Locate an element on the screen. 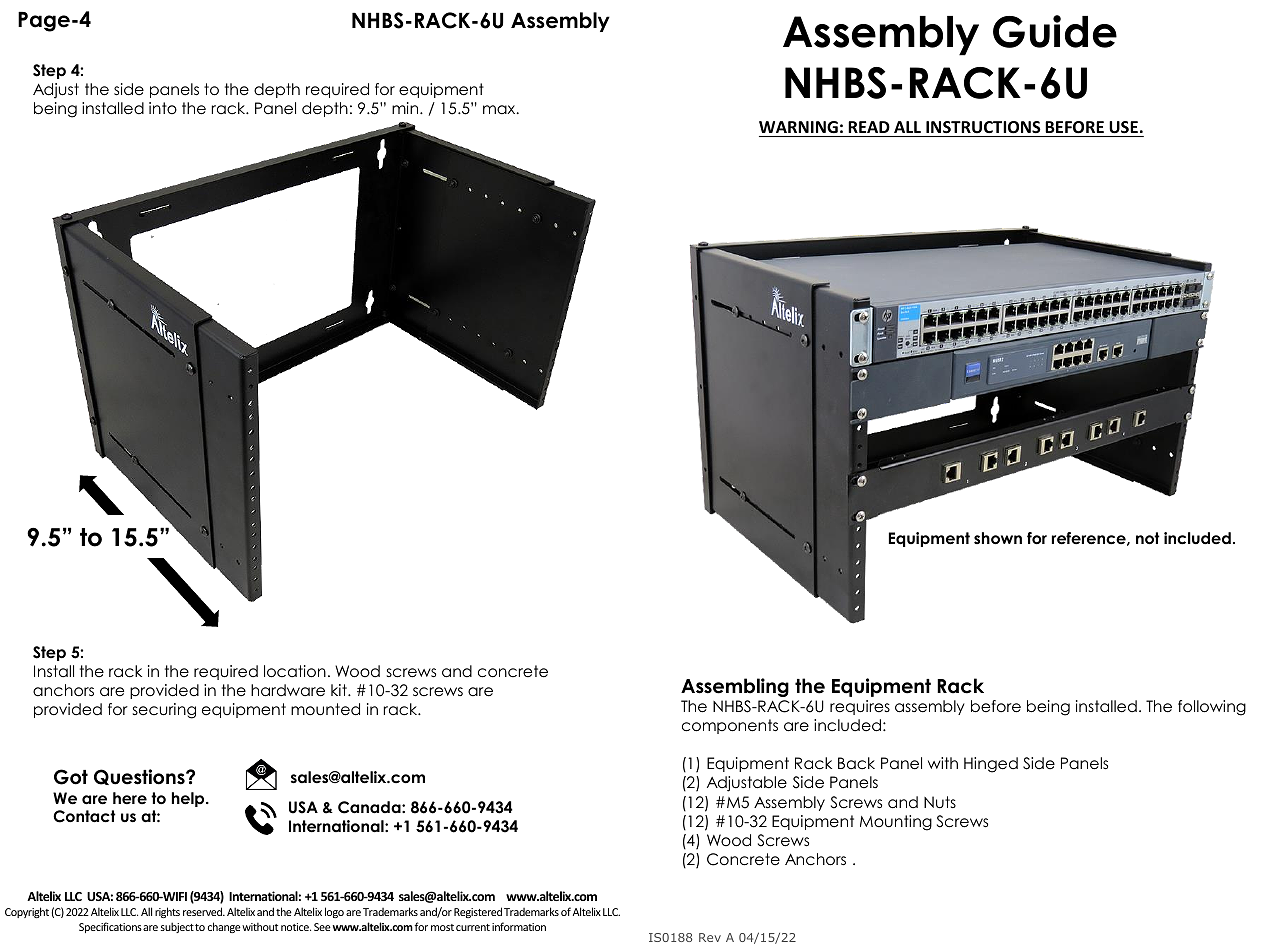 Image resolution: width=1270 pixels, height=952 pixels. into is located at coordinates (163, 108).
